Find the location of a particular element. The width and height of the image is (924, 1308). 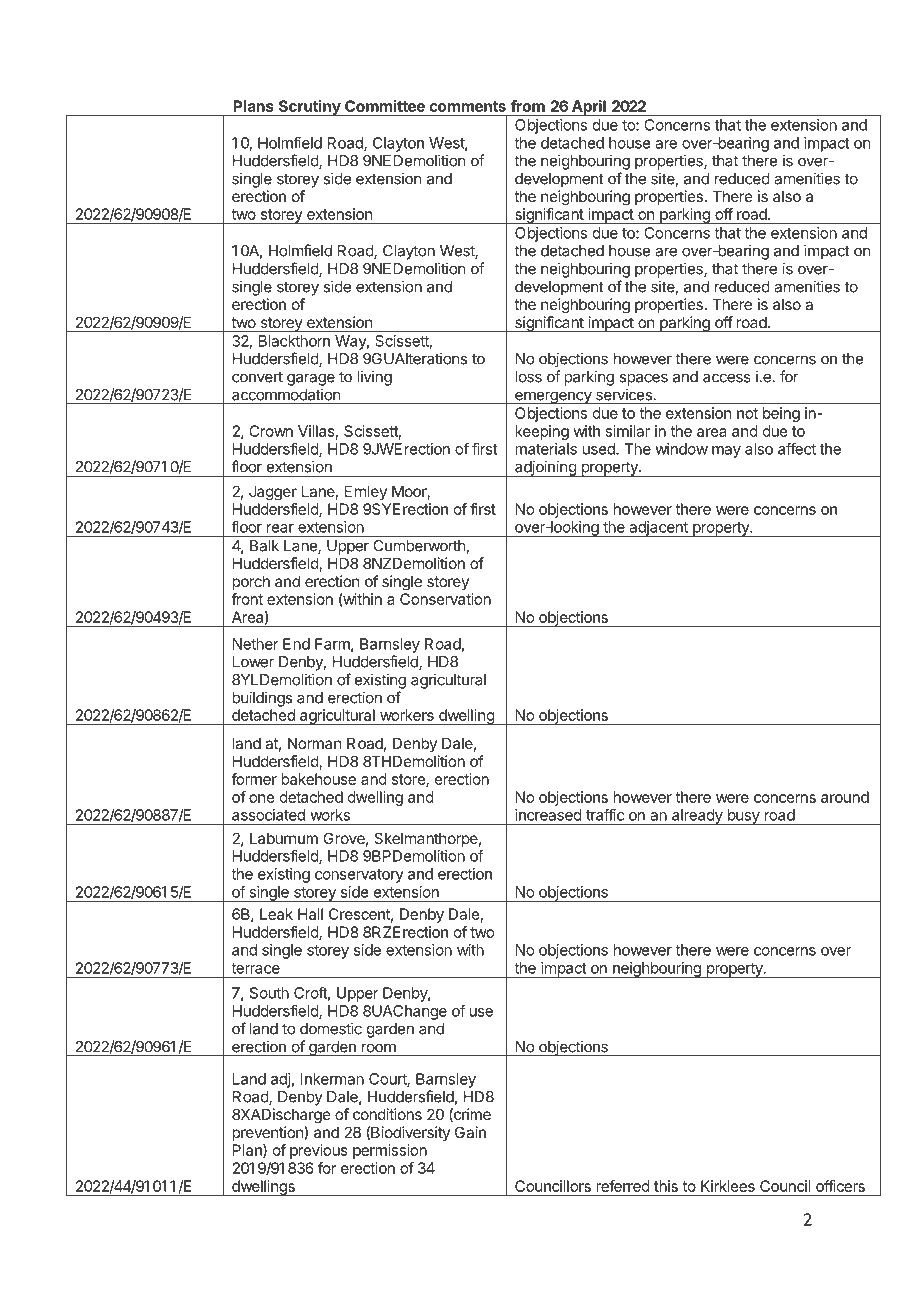

adjacent is located at coordinates (658, 529).
